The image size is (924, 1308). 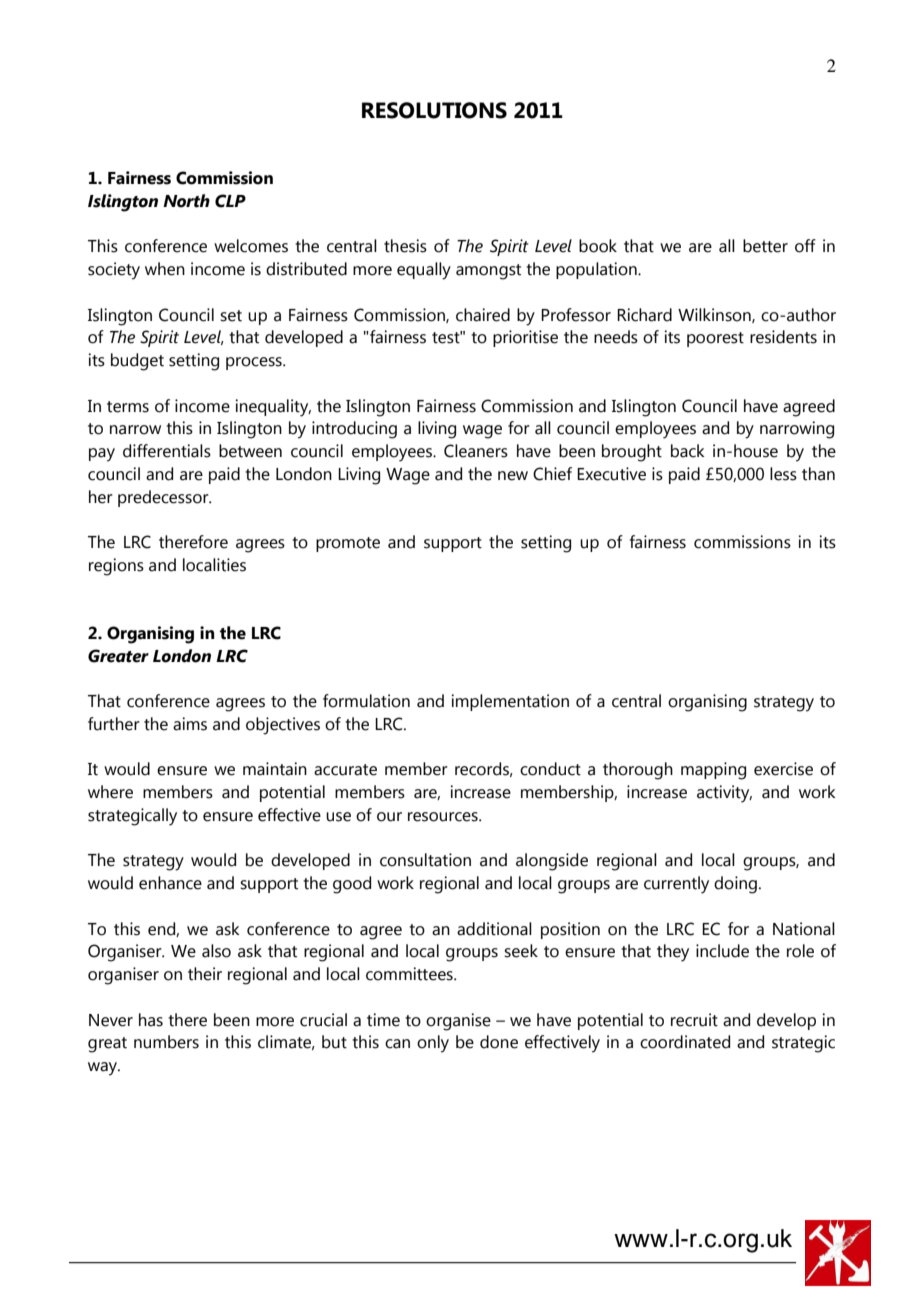 What do you see at coordinates (151, 1020) in the image?
I see `has` at bounding box center [151, 1020].
